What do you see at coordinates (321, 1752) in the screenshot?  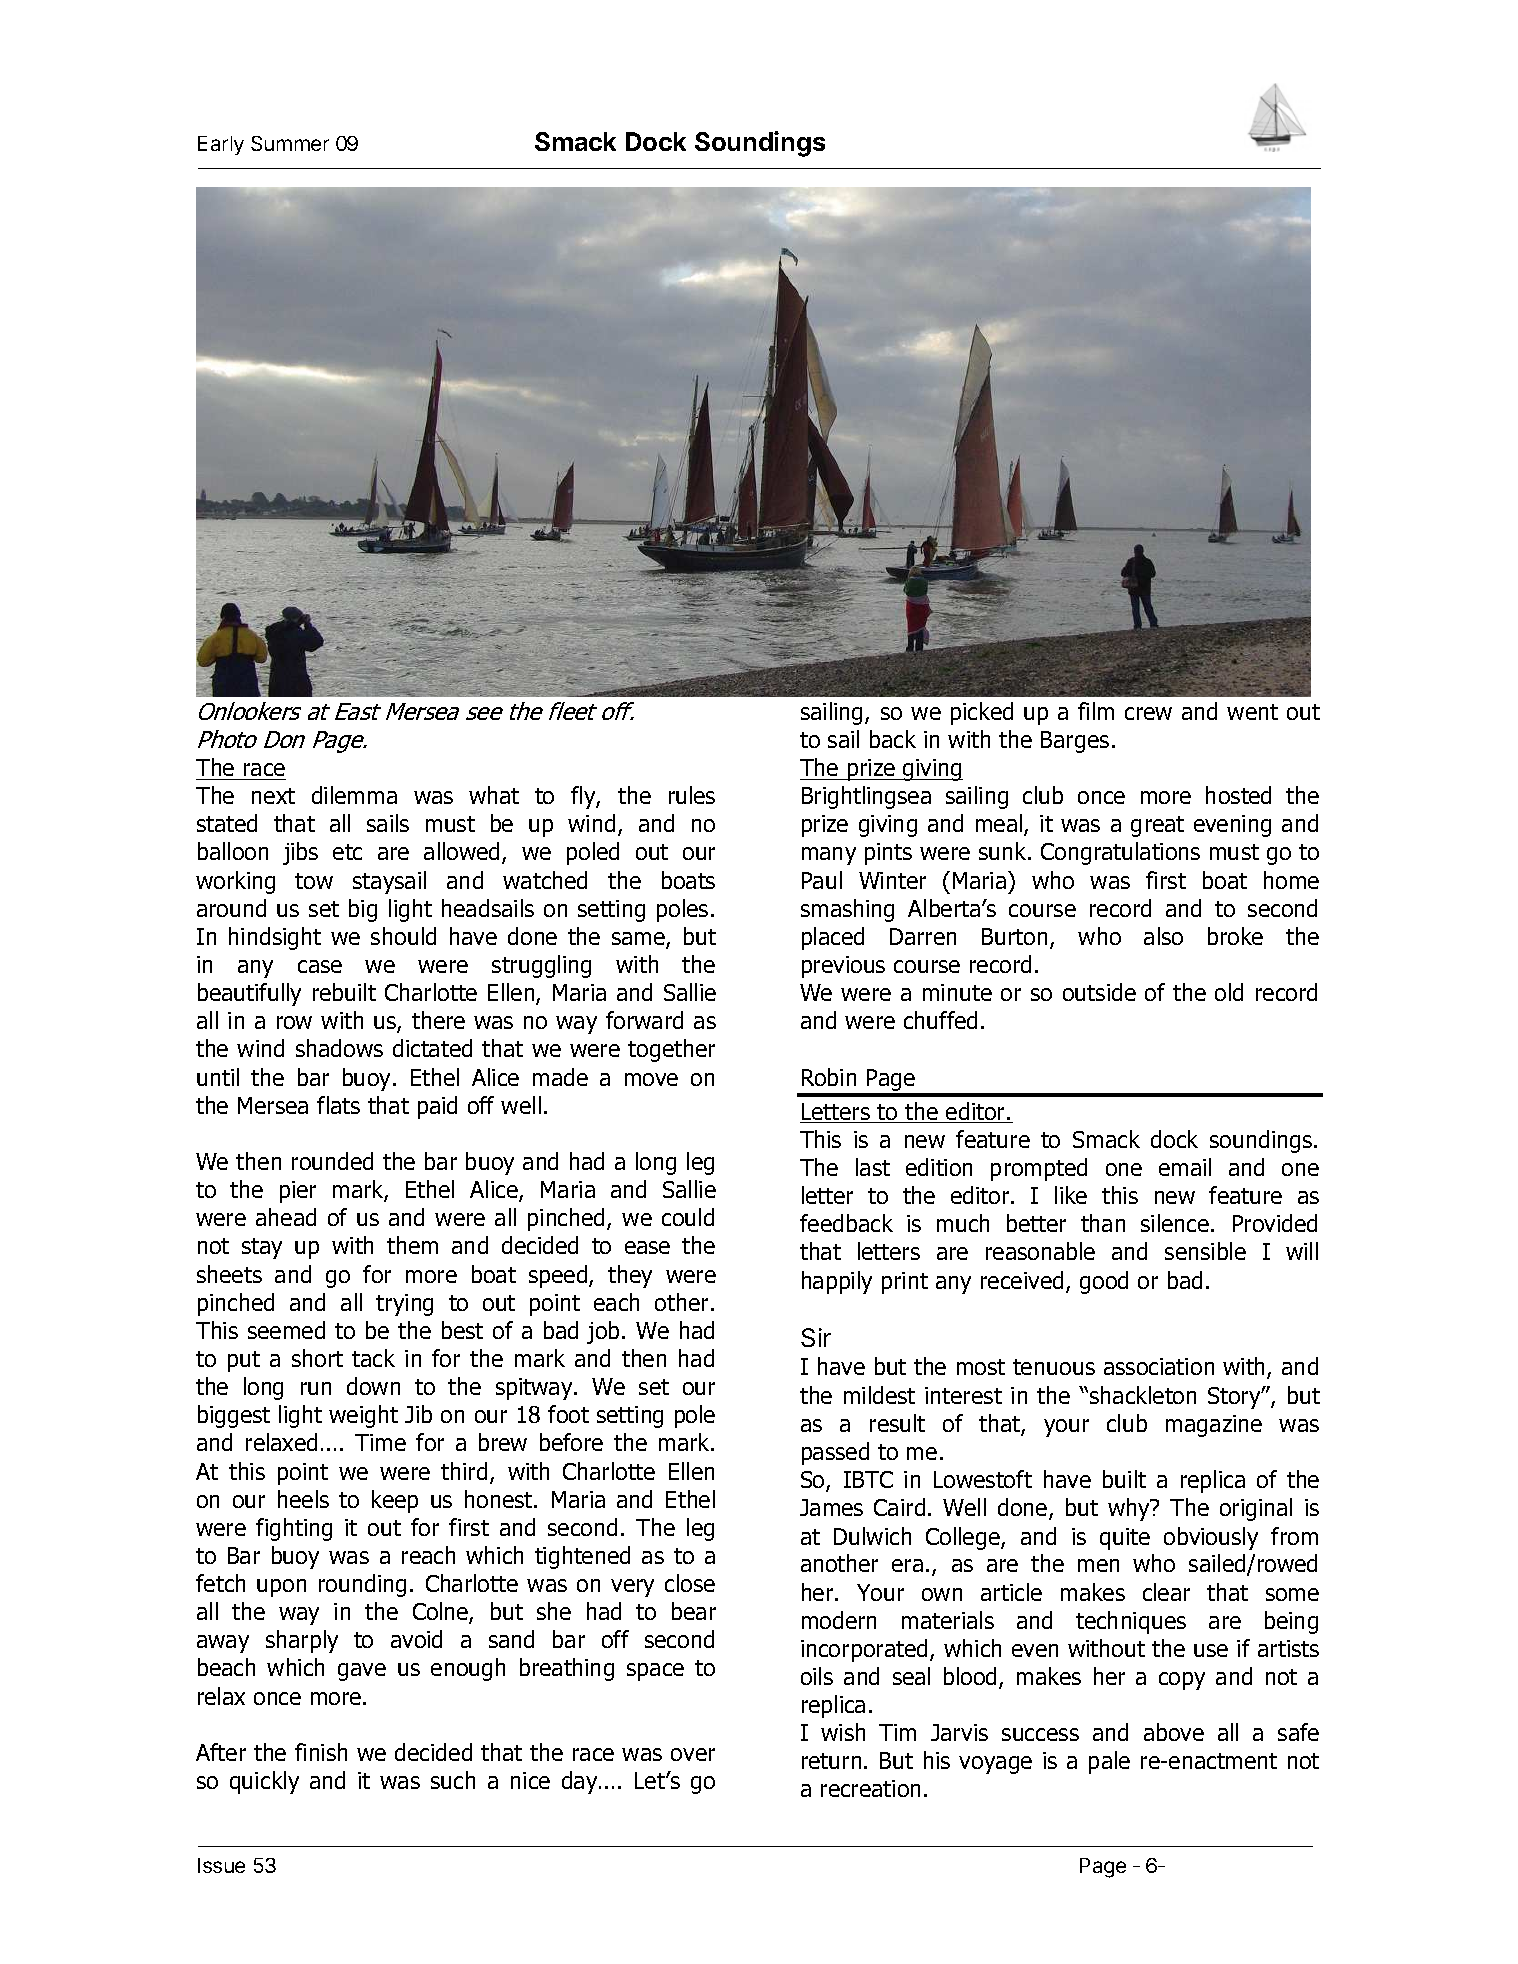 I see `finish` at bounding box center [321, 1752].
